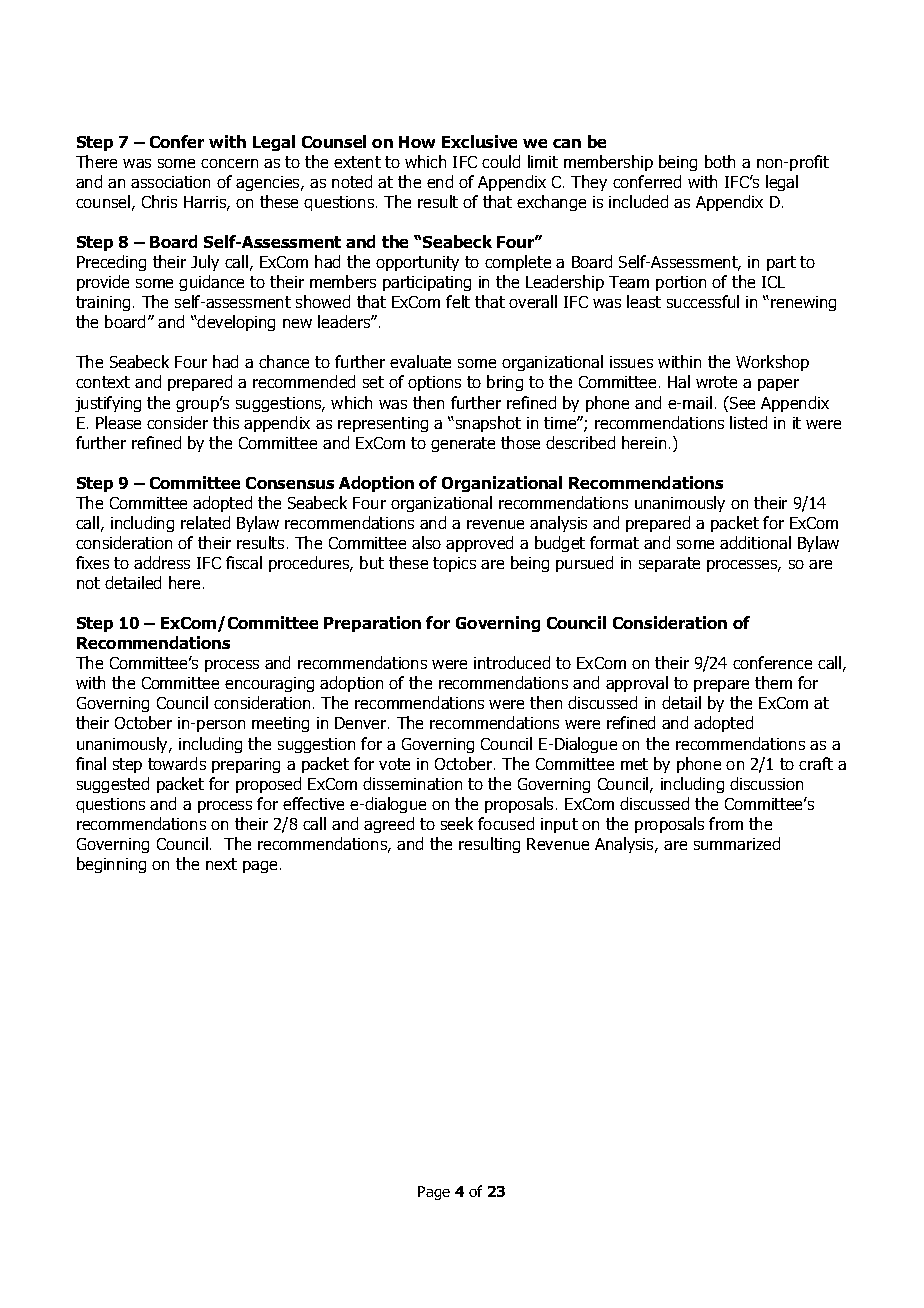  Describe the element at coordinates (226, 422) in the page. I see `this` at that location.
